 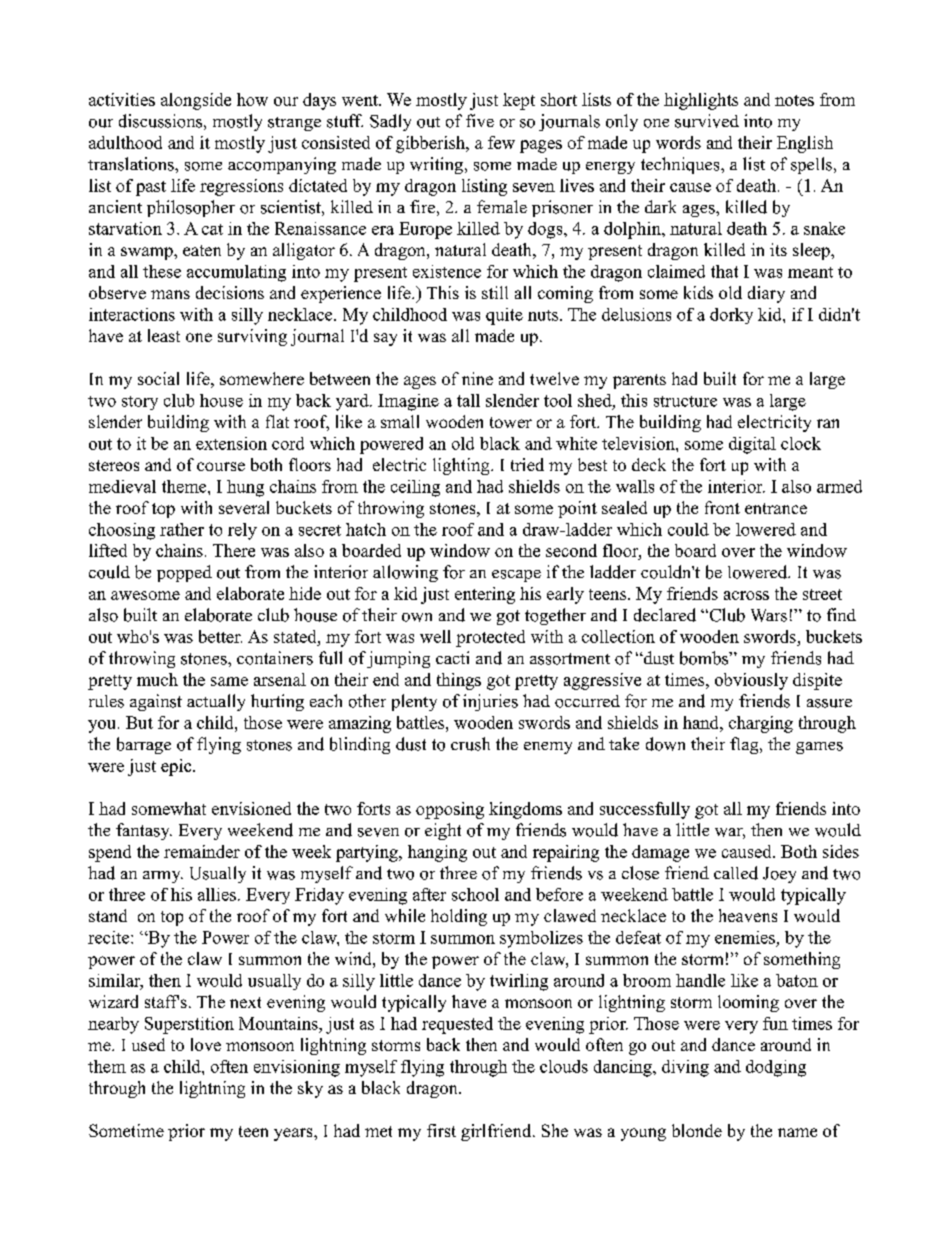 I want to click on dodging, so click(x=776, y=1068).
